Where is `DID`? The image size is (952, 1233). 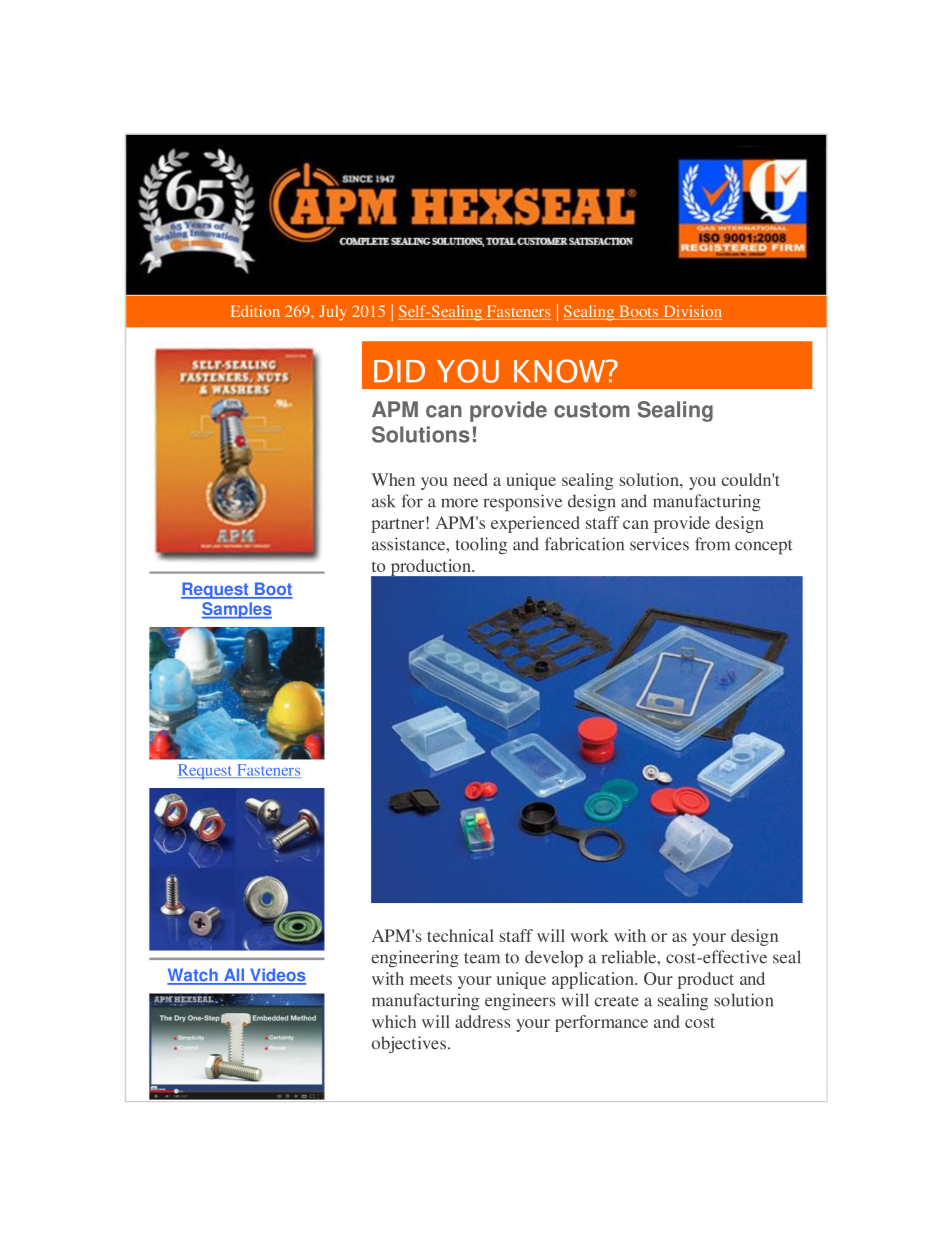 DID is located at coordinates (399, 371).
